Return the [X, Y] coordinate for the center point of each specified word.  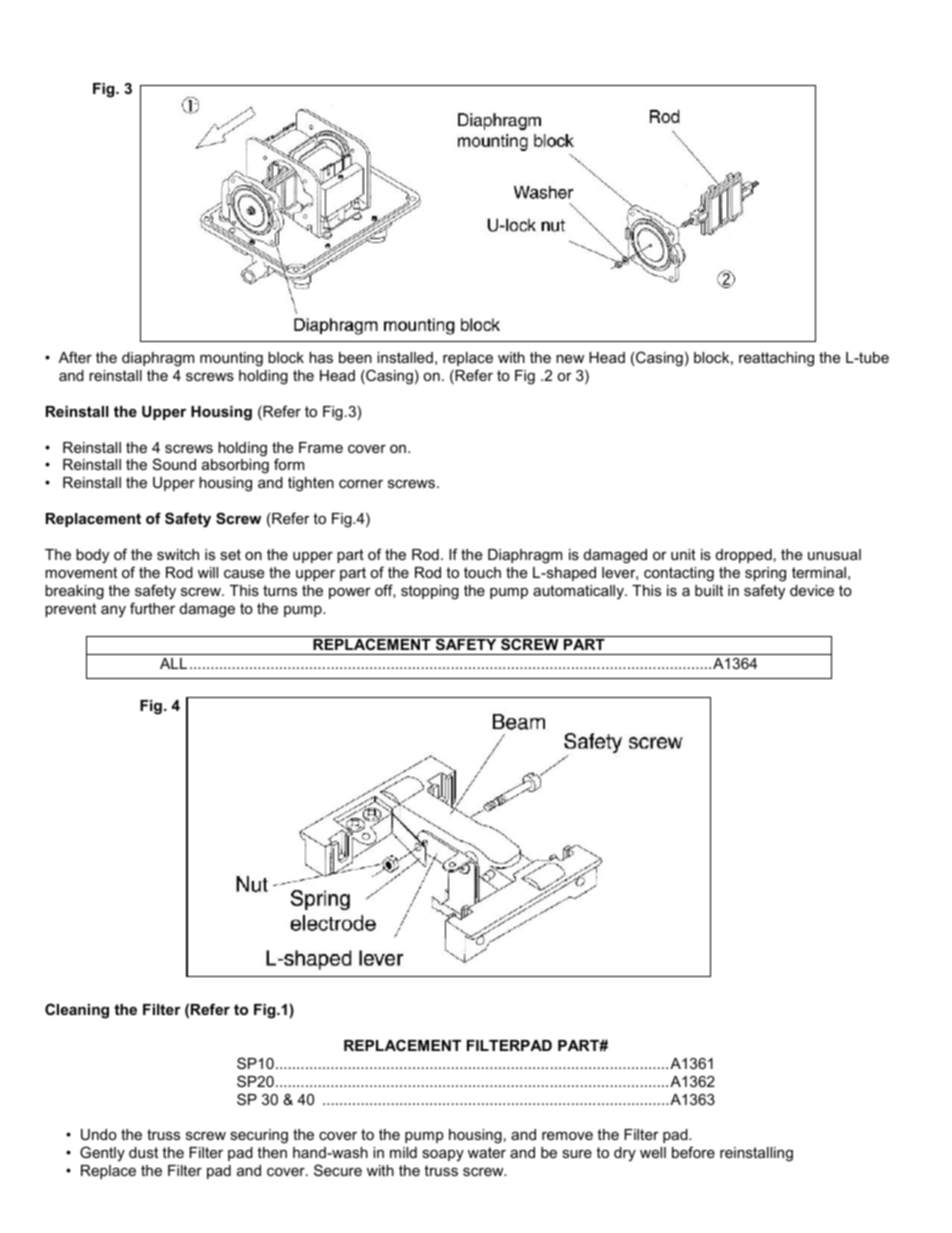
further [152, 608]
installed [405, 357]
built [709, 590]
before [693, 1152]
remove [567, 1136]
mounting [231, 359]
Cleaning [77, 1011]
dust [143, 1152]
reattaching [776, 359]
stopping [430, 592]
